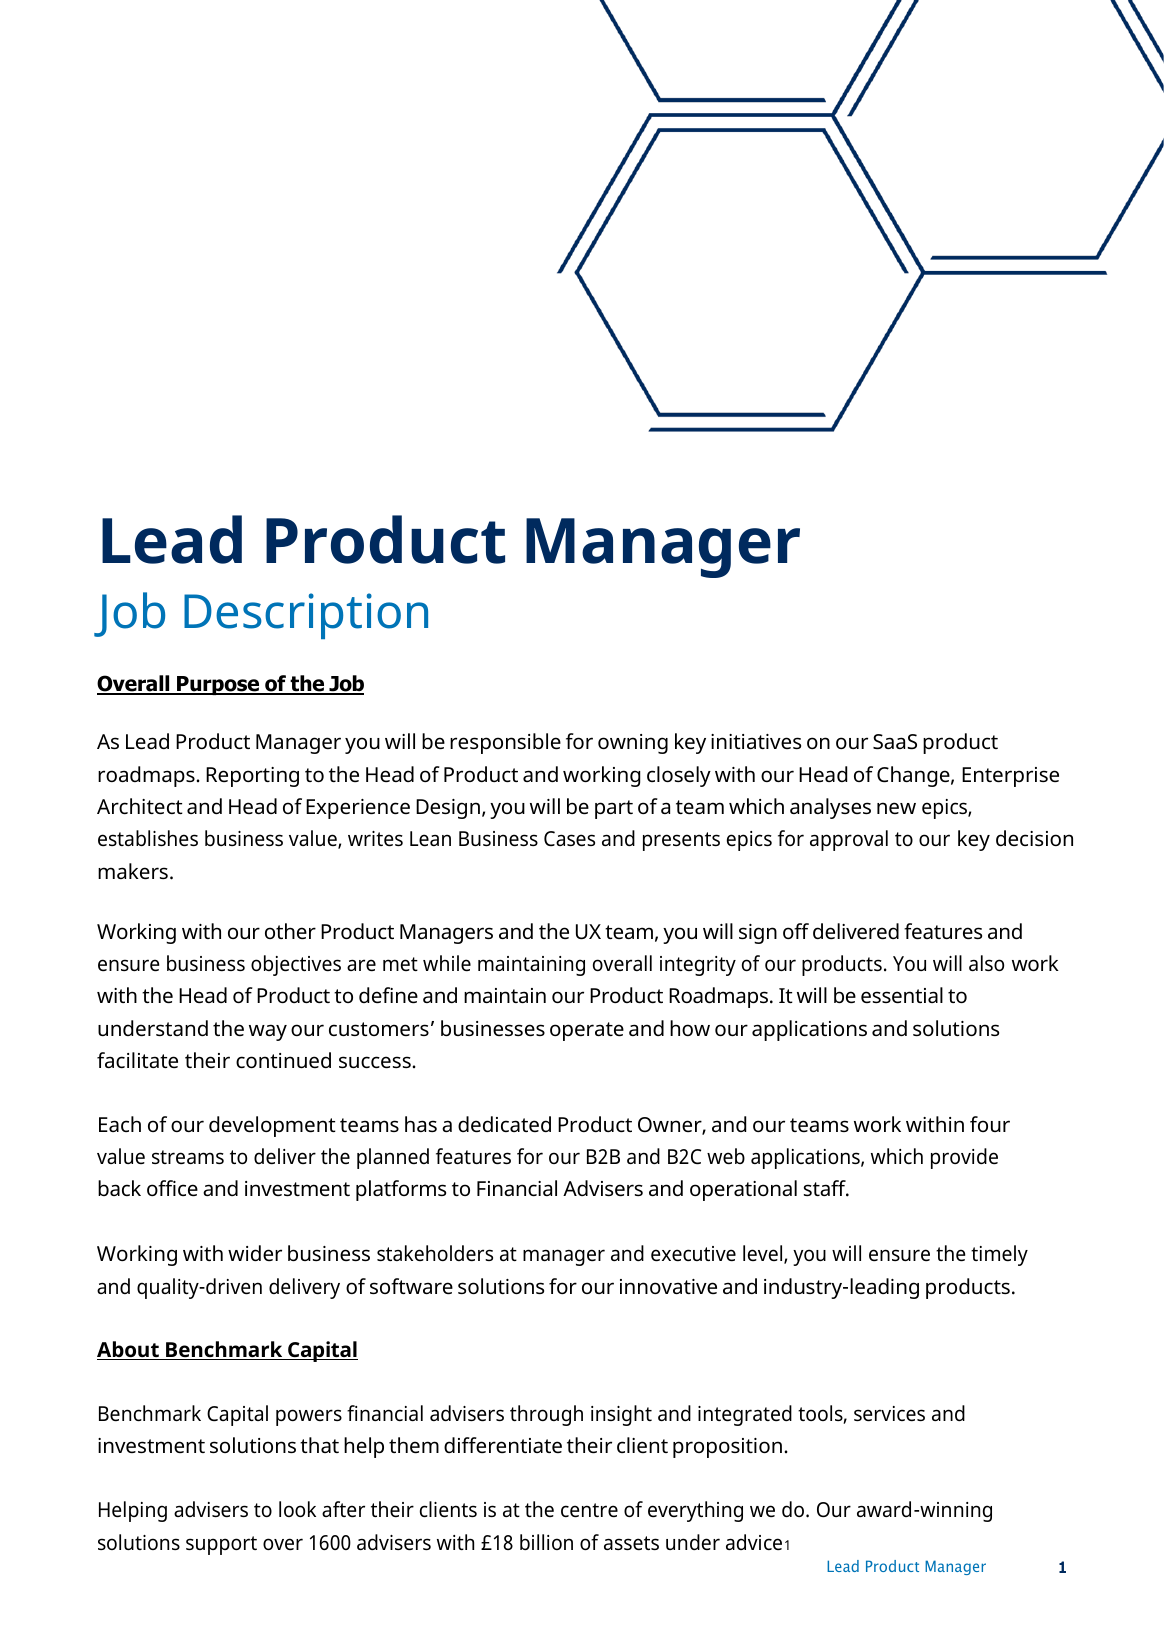  Describe the element at coordinates (756, 741) in the screenshot. I see `initiatives` at that location.
